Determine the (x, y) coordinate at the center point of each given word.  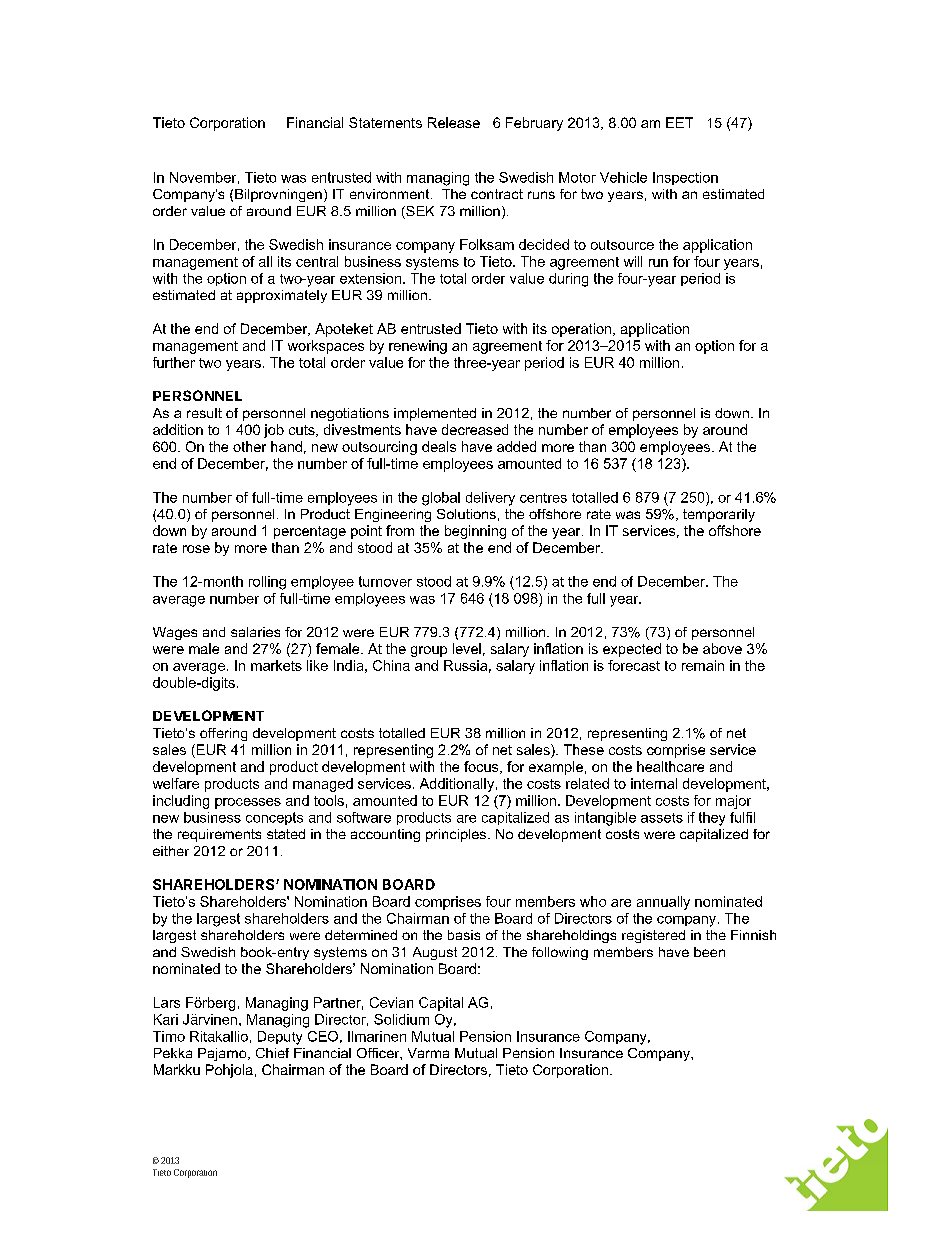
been (709, 952)
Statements (385, 122)
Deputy (280, 1038)
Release (454, 122)
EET (679, 122)
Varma (428, 1053)
